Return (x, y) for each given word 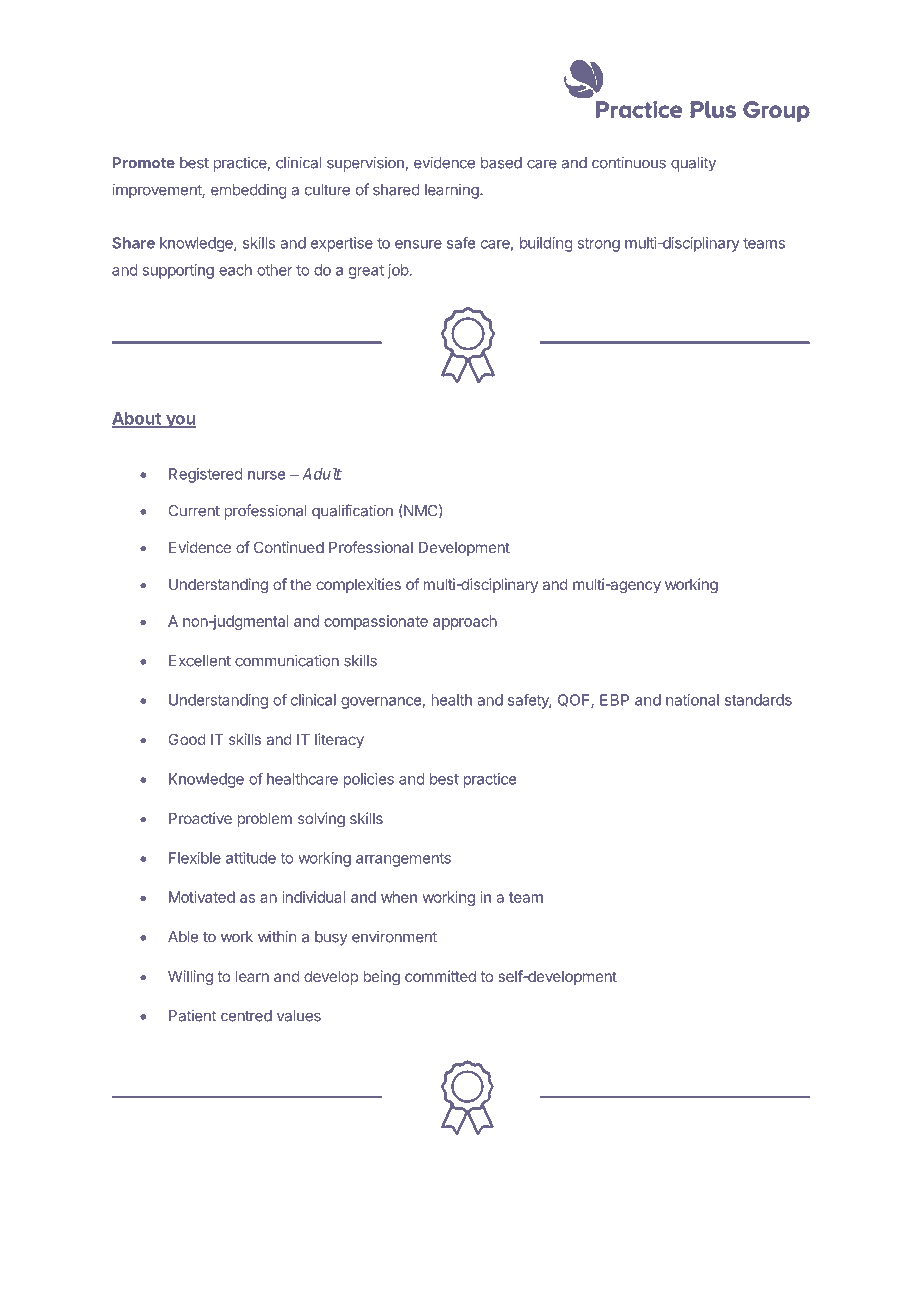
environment (394, 937)
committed (440, 976)
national (692, 700)
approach (465, 622)
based (501, 163)
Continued (289, 547)
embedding (249, 191)
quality (693, 164)
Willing (190, 978)
